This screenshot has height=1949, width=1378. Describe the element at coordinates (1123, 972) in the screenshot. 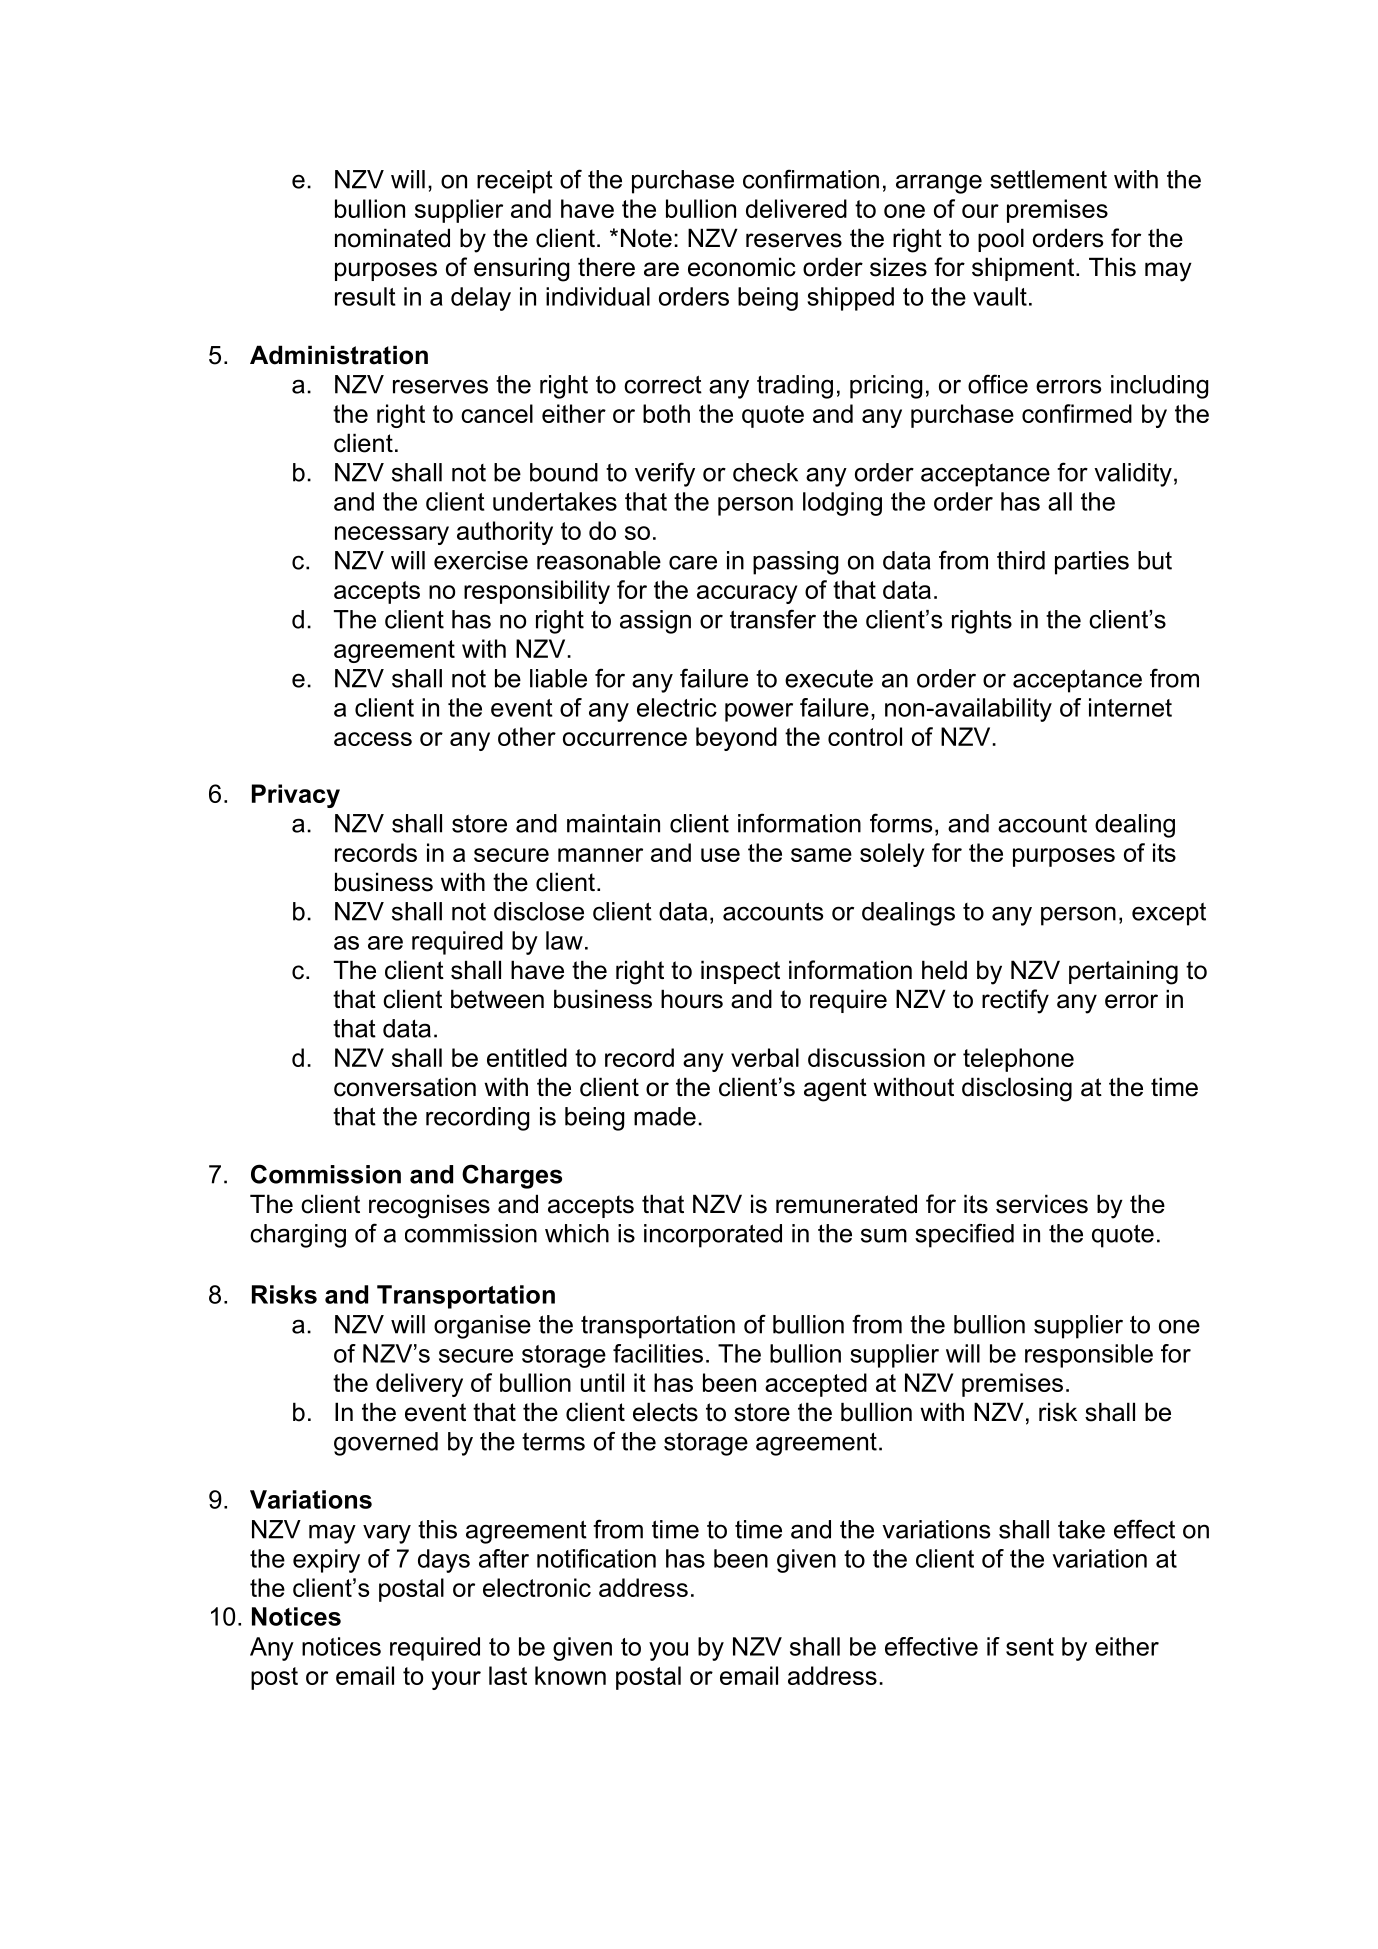

I see `pertaining` at that location.
